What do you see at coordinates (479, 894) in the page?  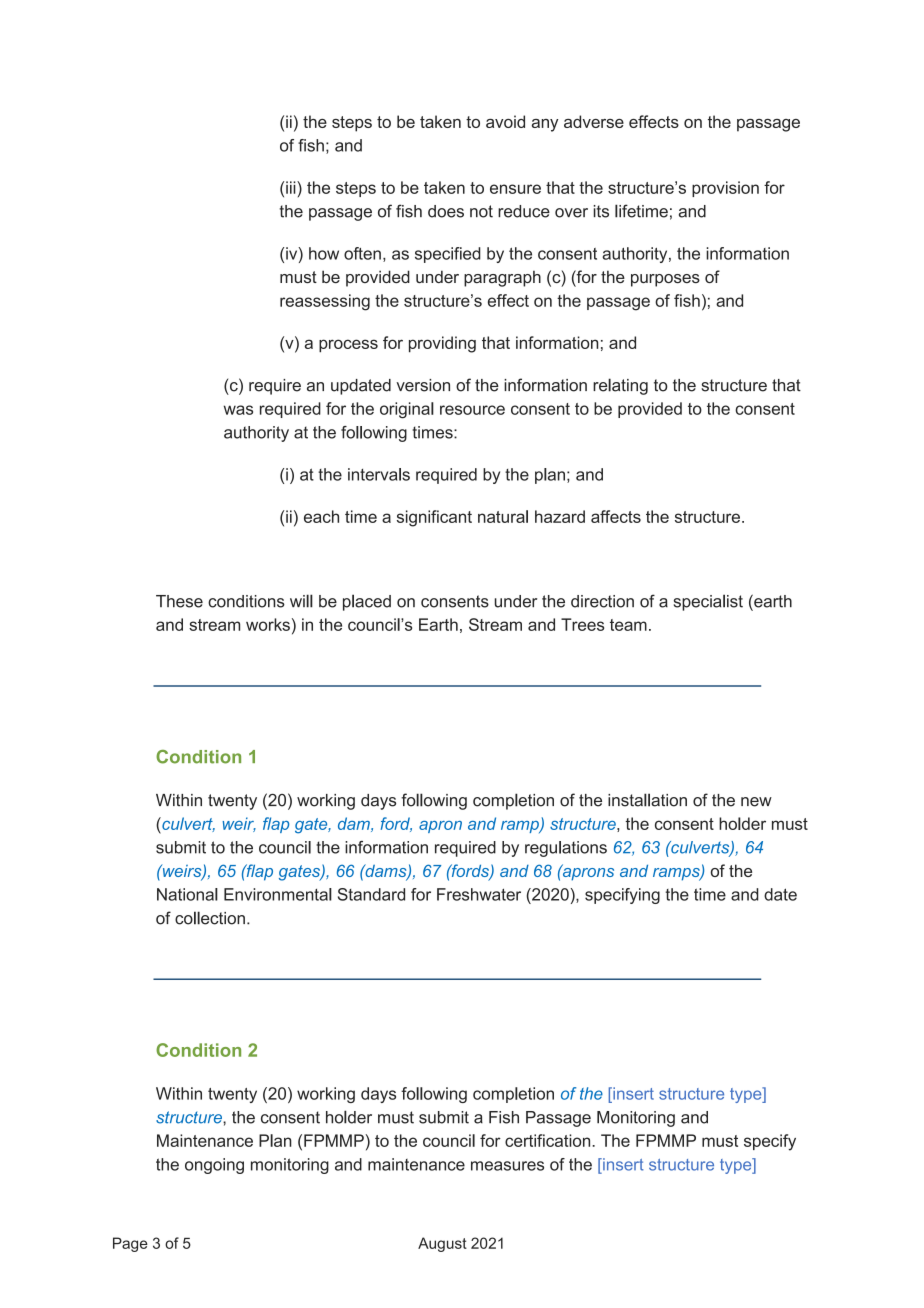 I see `Freshwater` at bounding box center [479, 894].
